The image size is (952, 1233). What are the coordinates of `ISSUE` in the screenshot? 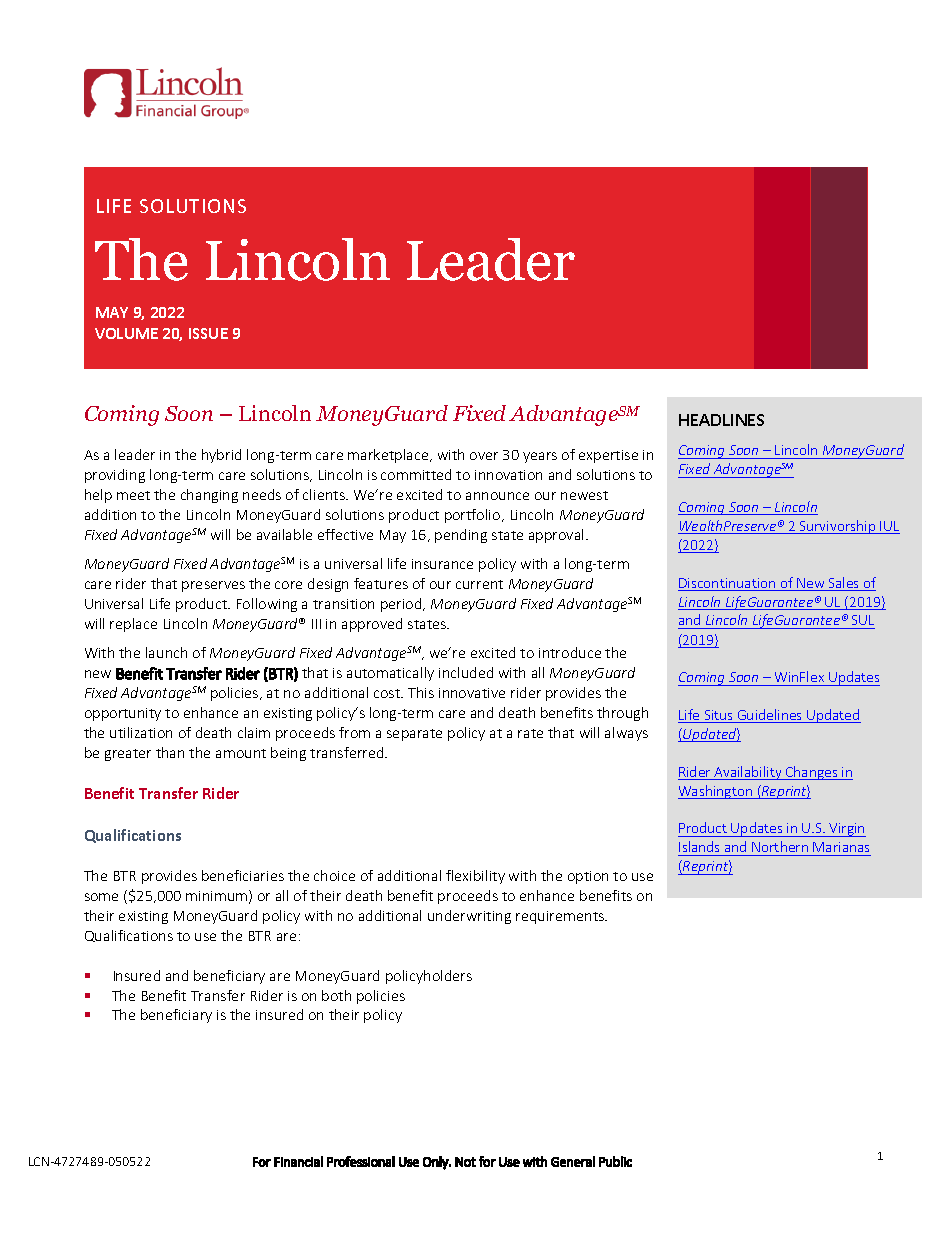 It's located at (208, 333).
